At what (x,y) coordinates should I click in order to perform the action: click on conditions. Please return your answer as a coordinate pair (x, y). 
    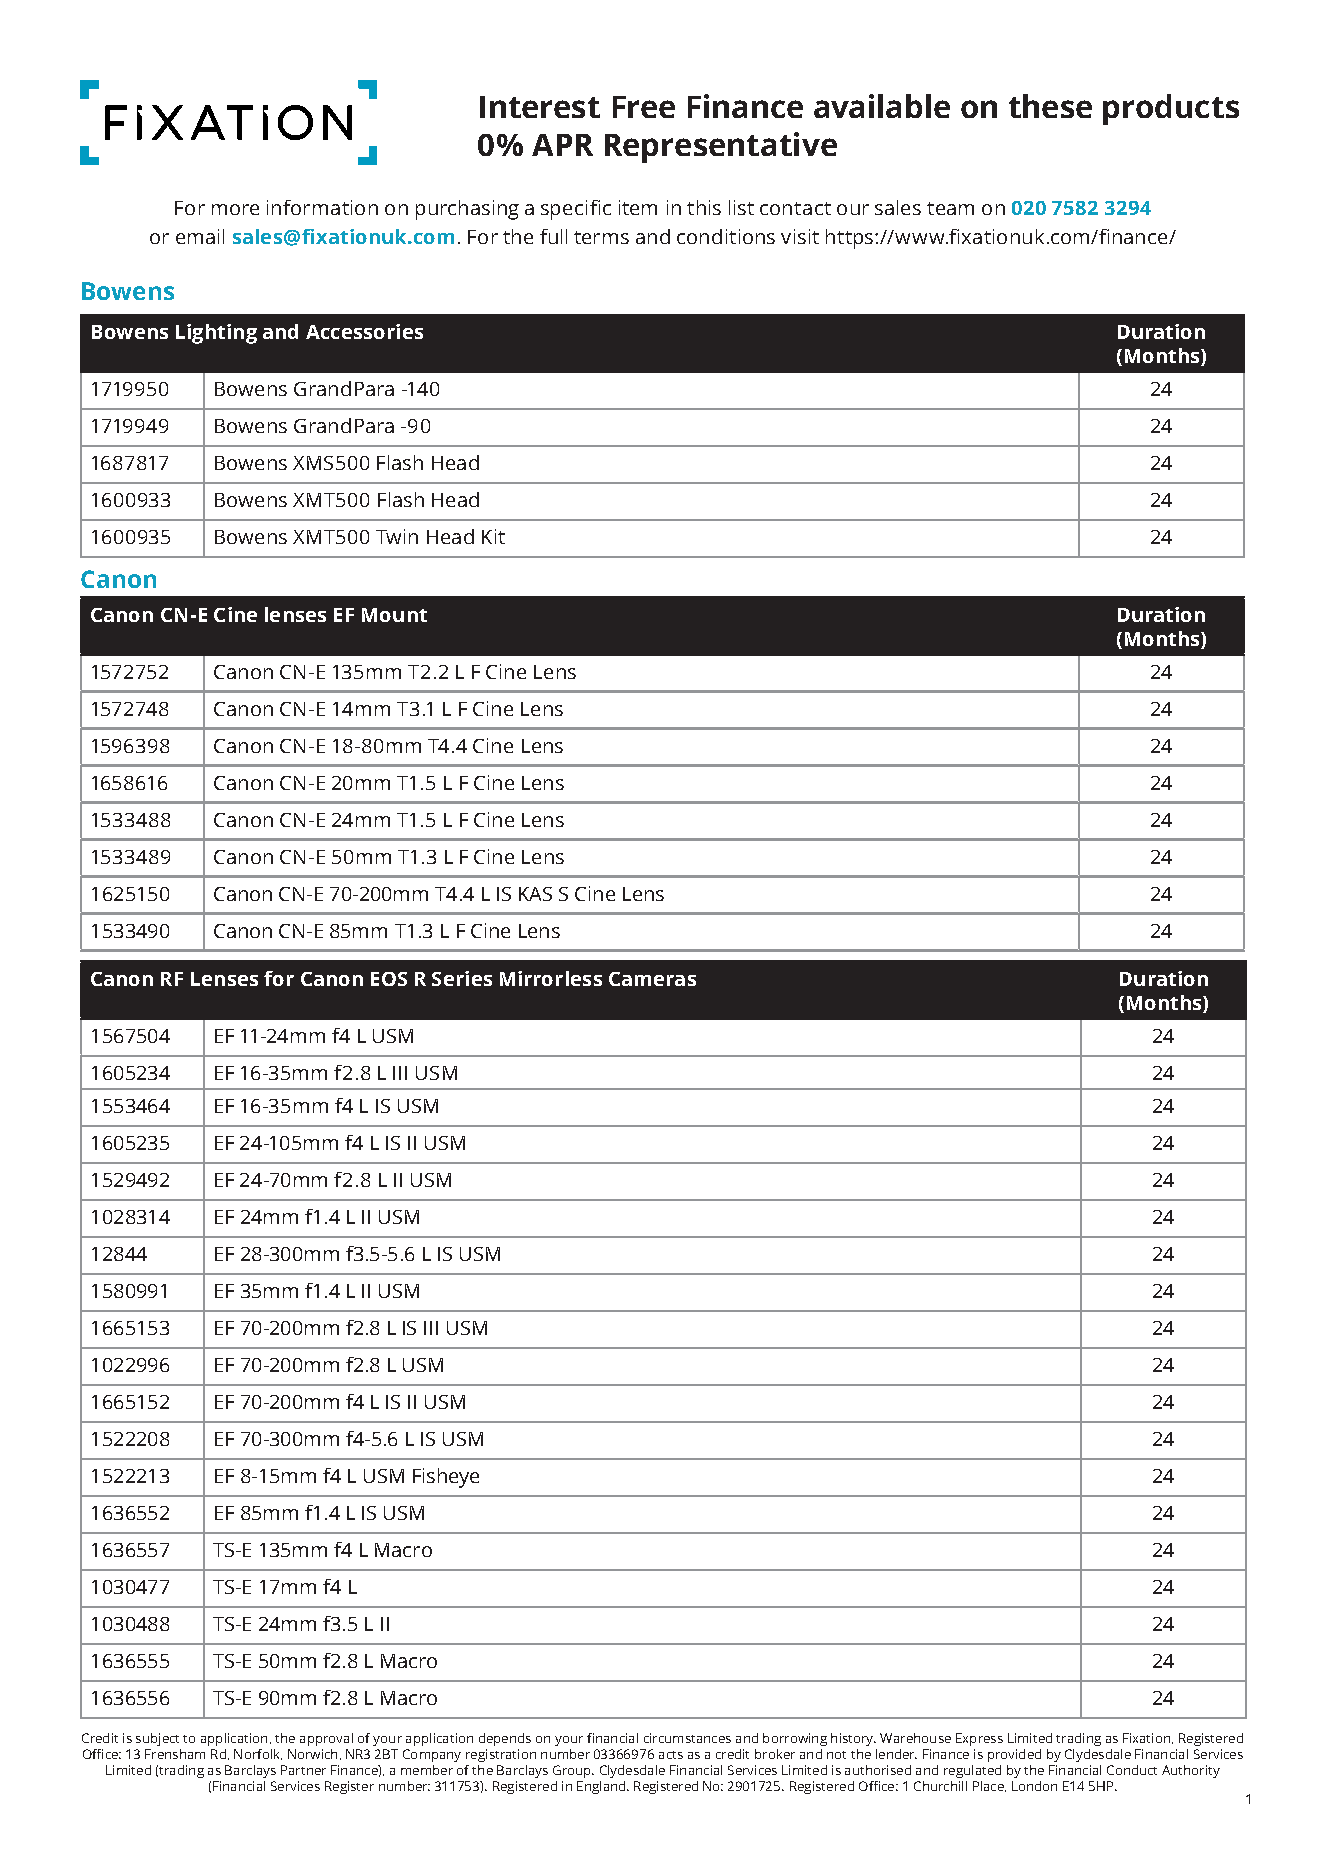
    Looking at the image, I should click on (726, 236).
